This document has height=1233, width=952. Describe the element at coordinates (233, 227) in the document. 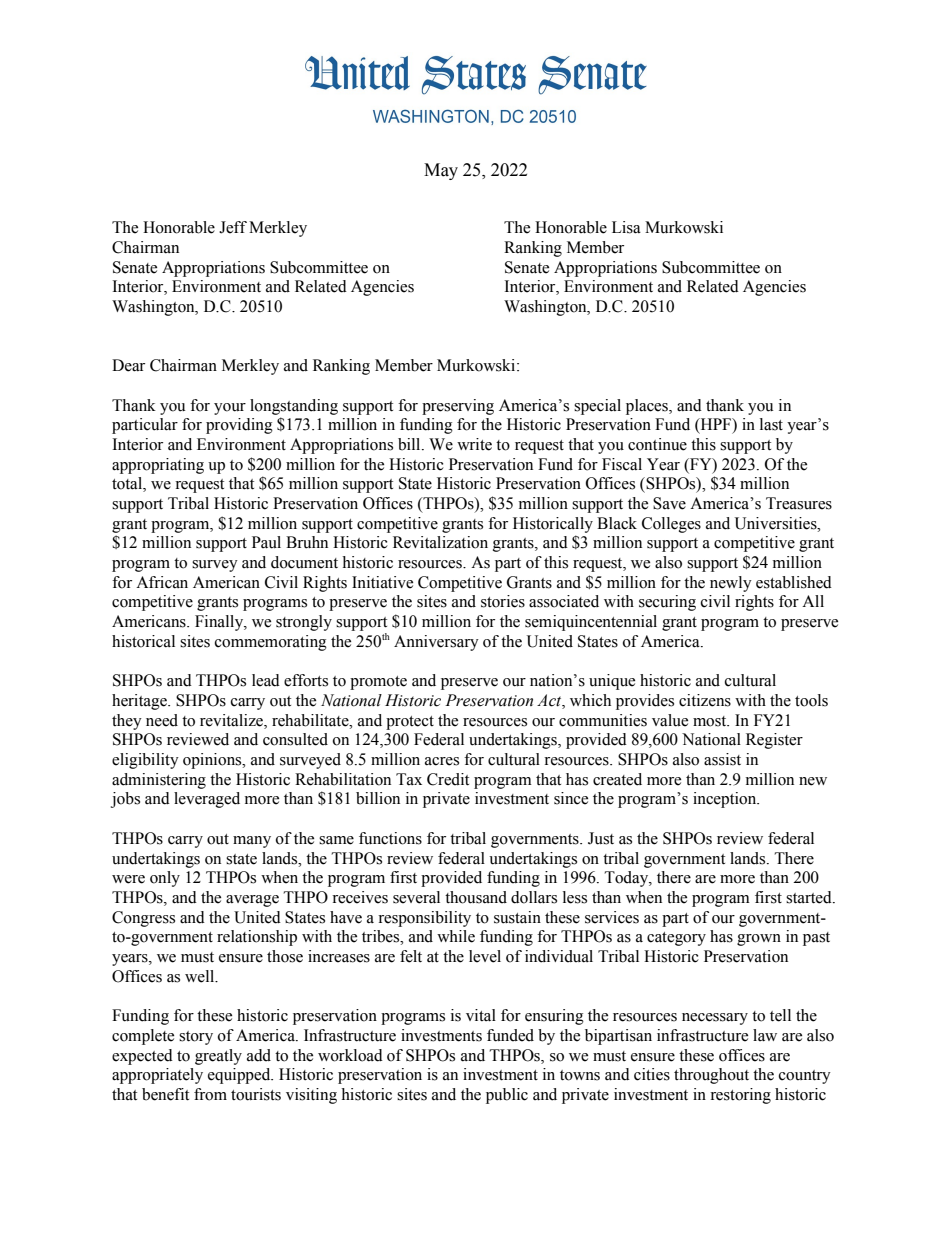

I see `Jeff` at that location.
